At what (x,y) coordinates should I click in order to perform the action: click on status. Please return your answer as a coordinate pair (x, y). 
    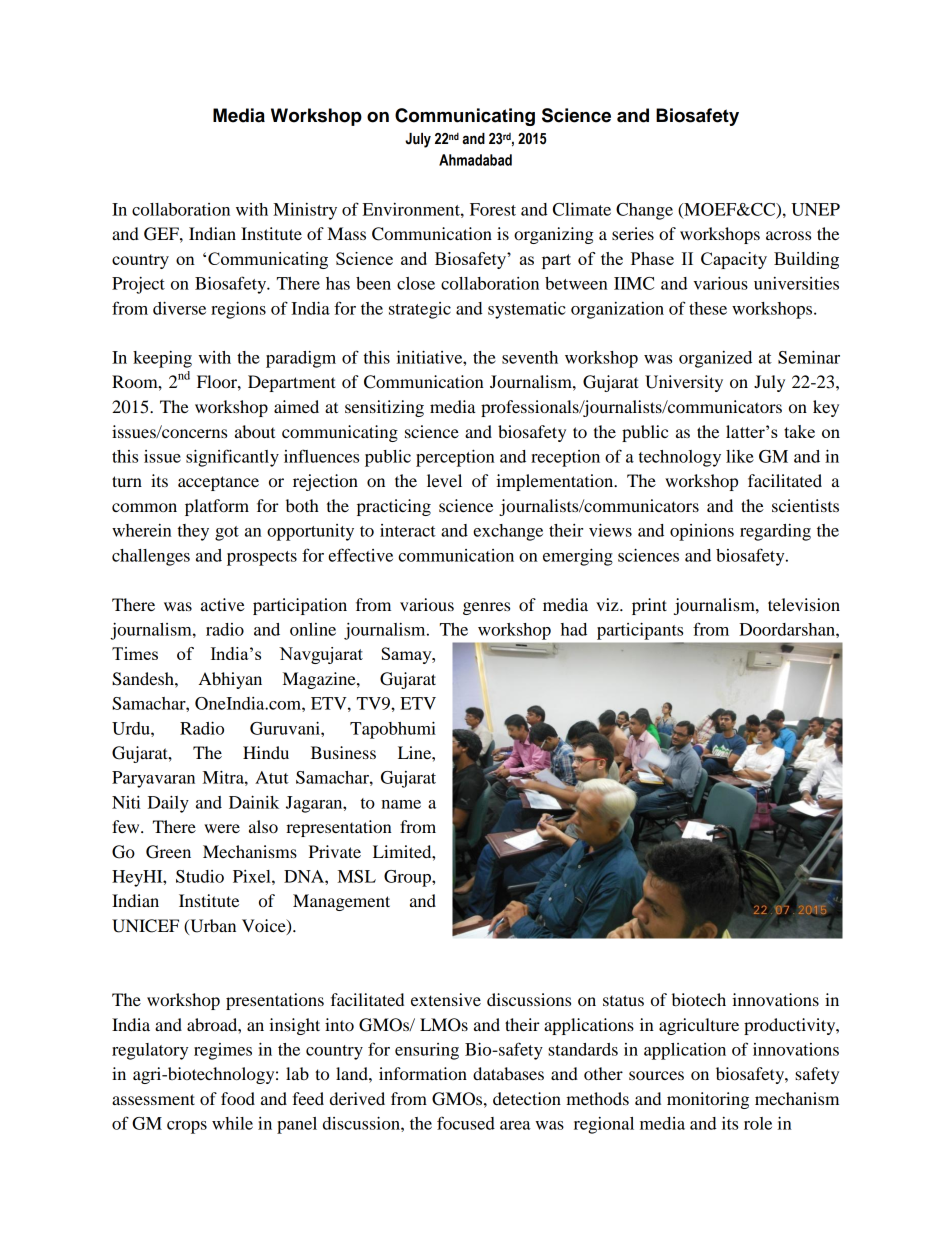
    Looking at the image, I should click on (623, 1000).
